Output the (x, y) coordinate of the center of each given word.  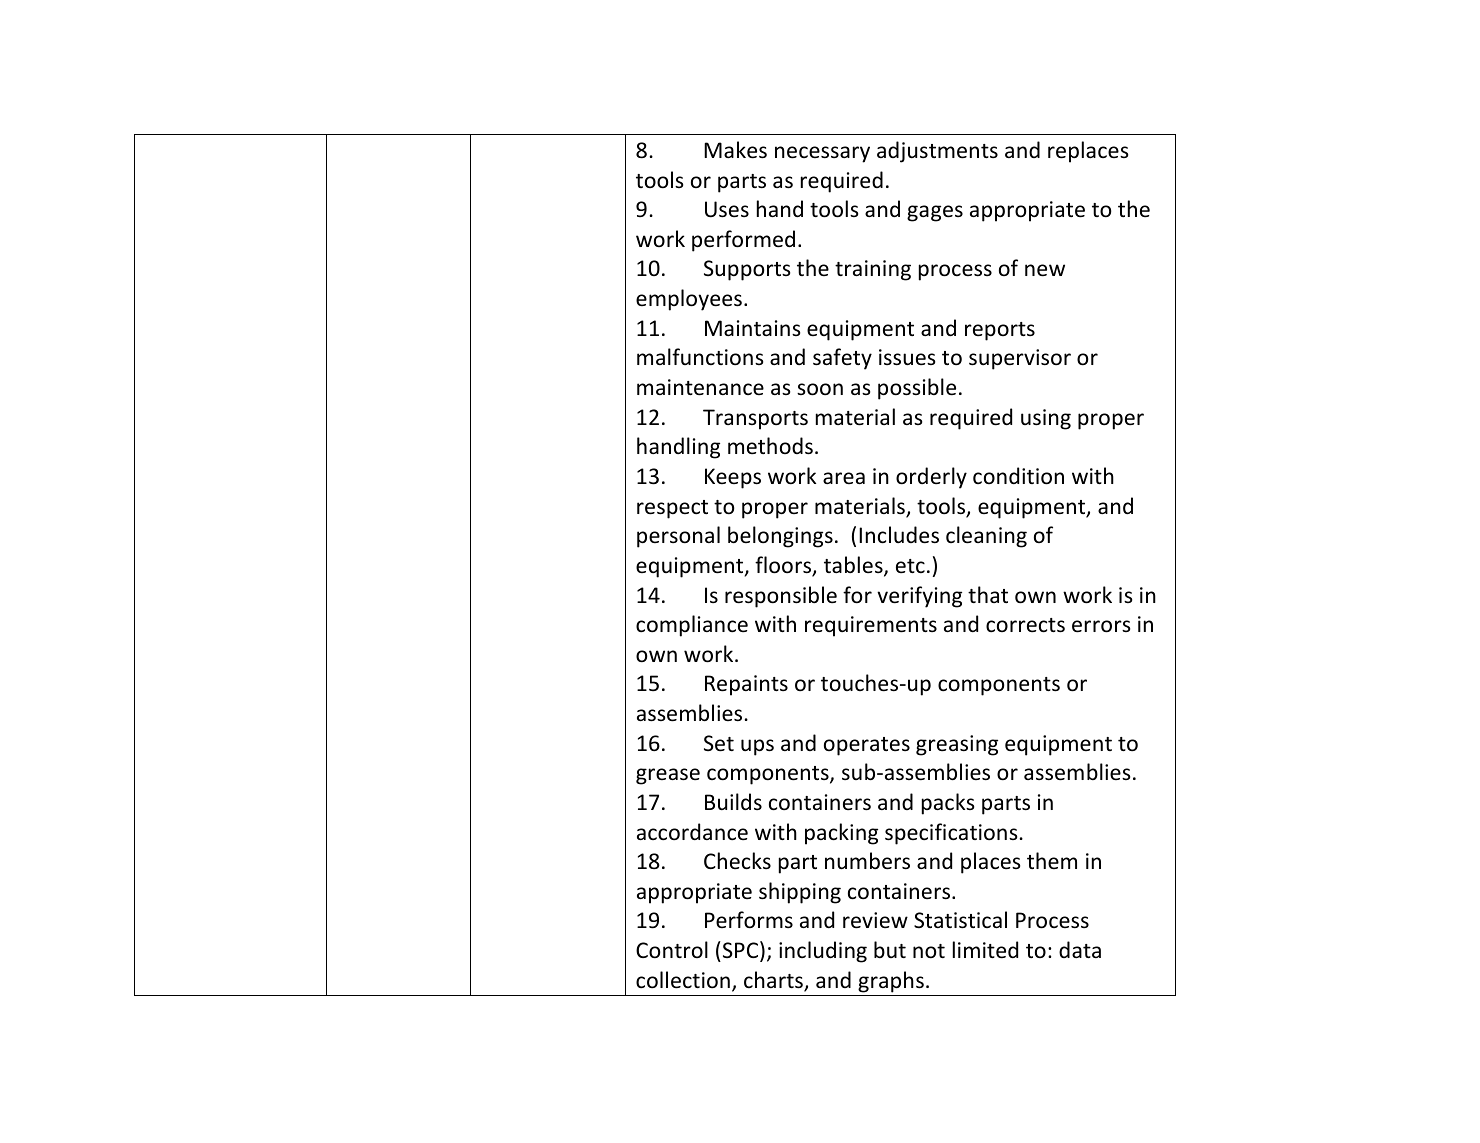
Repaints (746, 685)
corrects (1025, 625)
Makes (735, 150)
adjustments (937, 152)
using (1046, 419)
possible (917, 389)
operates (867, 746)
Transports (755, 419)
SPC (740, 951)
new (1045, 270)
